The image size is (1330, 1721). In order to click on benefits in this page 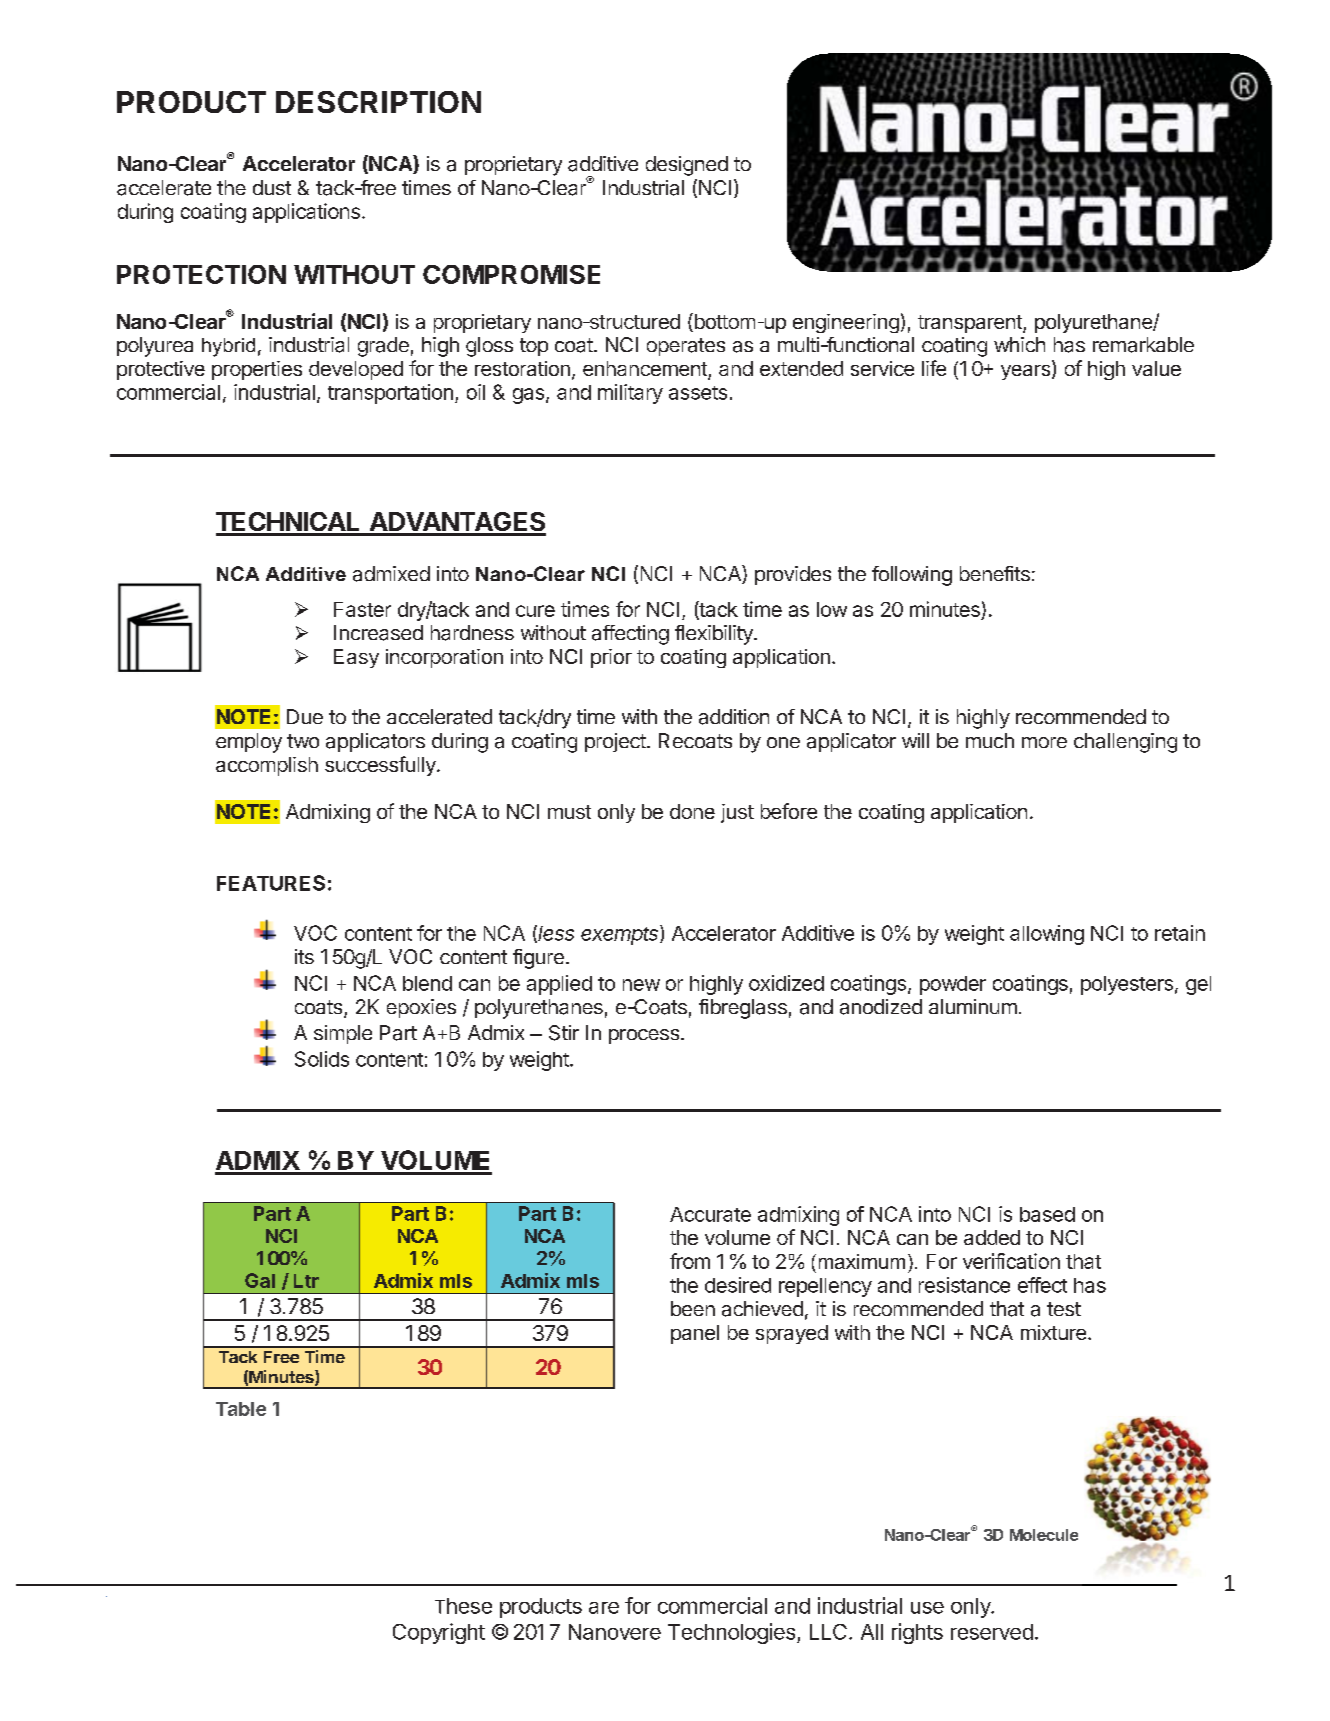, I will do `click(995, 573)`.
